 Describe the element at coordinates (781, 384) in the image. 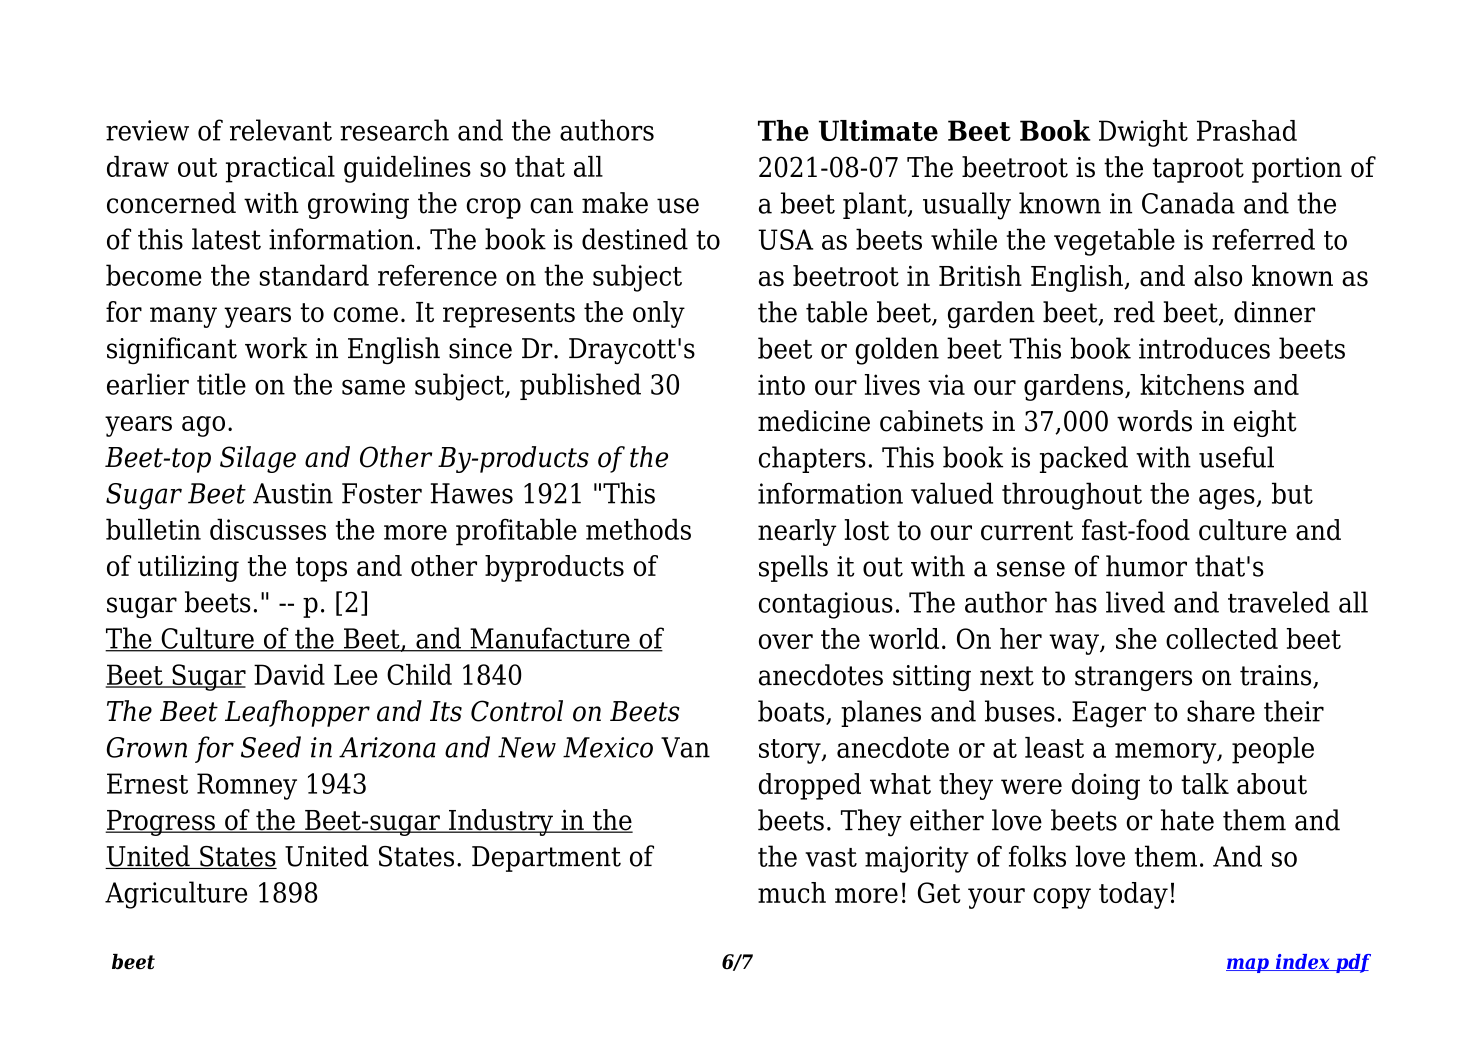

I see `into` at that location.
